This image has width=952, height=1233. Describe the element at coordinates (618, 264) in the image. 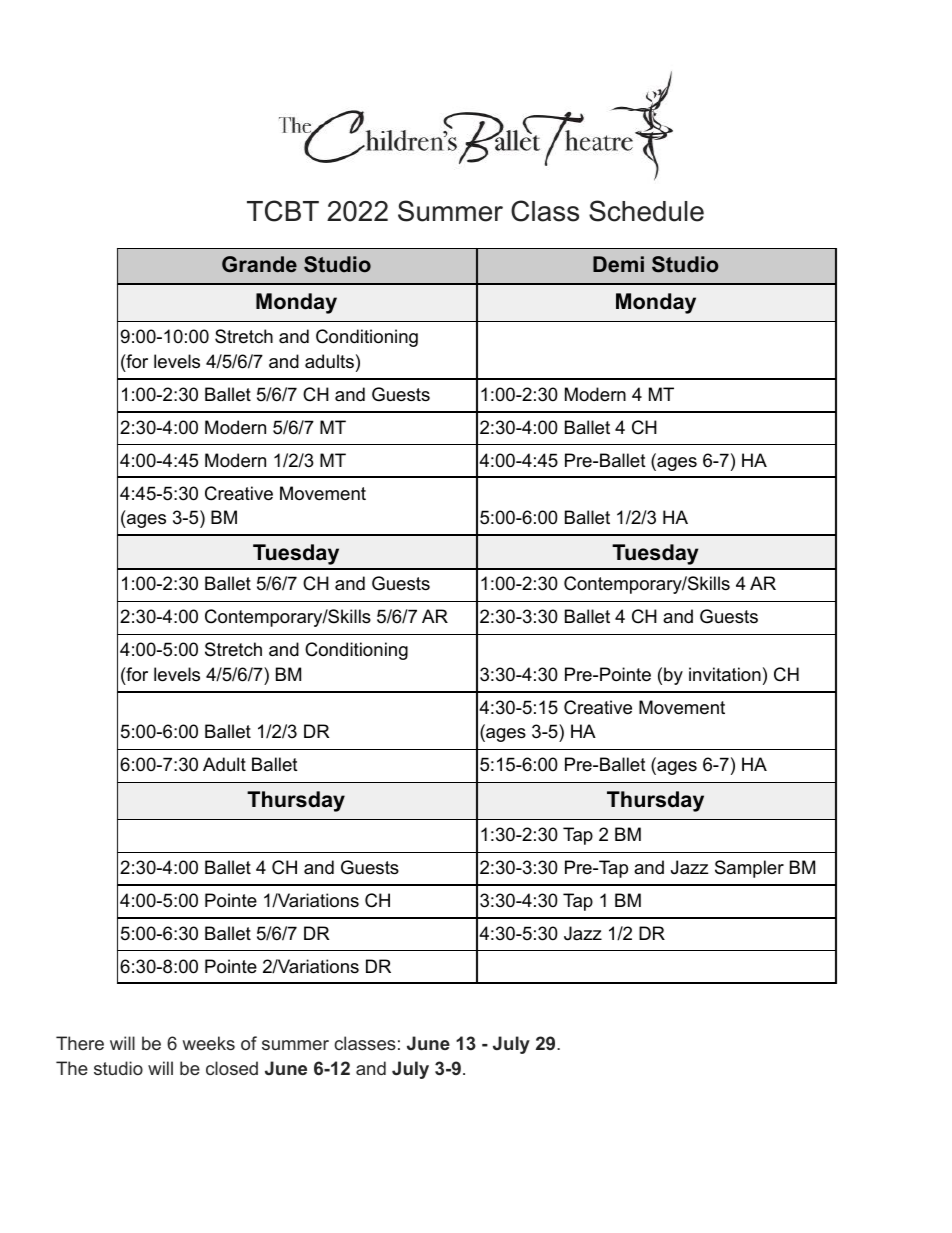

I see `Demi` at that location.
